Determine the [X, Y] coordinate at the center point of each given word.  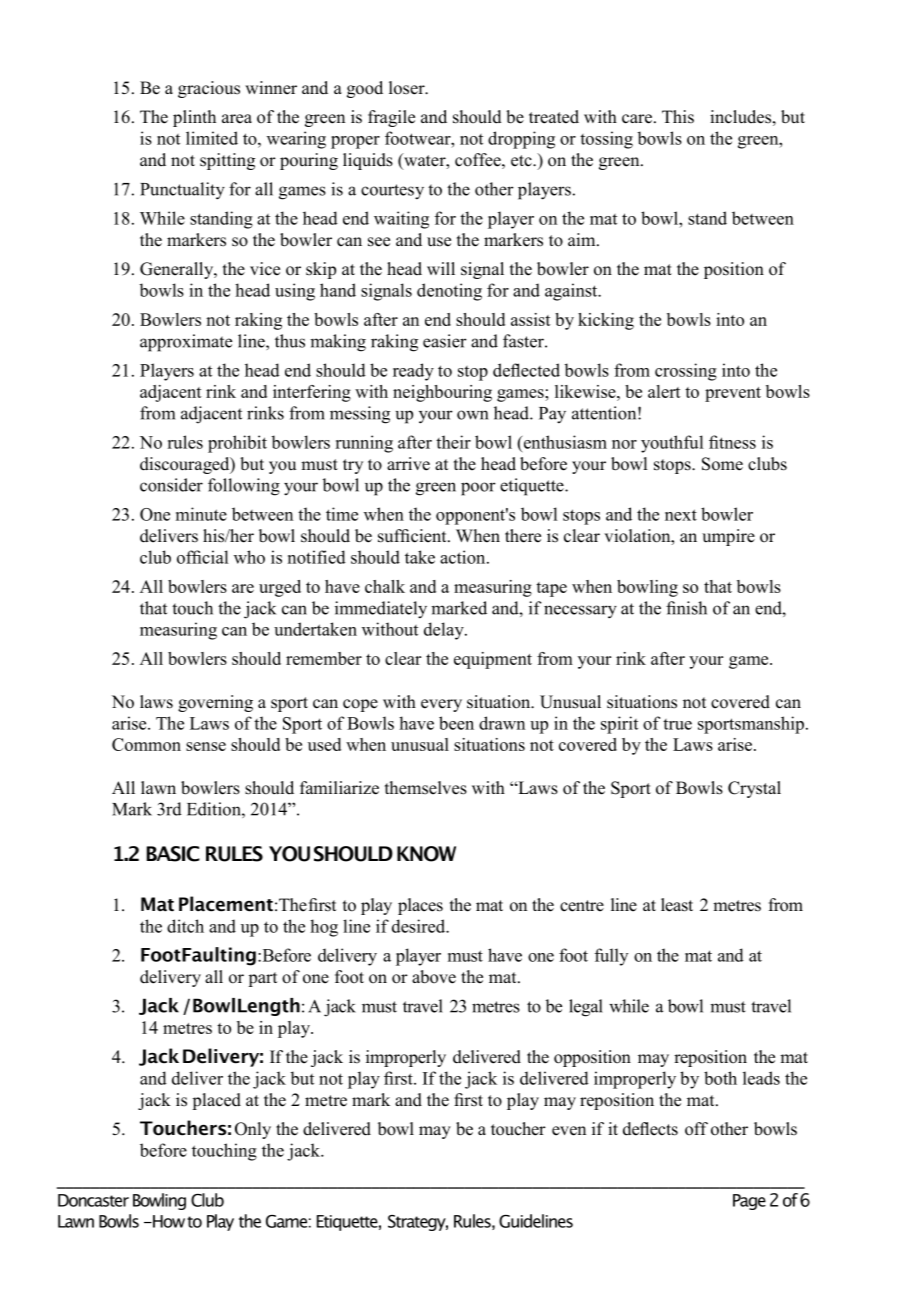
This [678, 117]
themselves [426, 788]
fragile [391, 118]
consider [171, 485]
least [677, 905]
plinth [194, 118]
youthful [672, 444]
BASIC [173, 854]
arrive [408, 464]
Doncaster [93, 1200]
